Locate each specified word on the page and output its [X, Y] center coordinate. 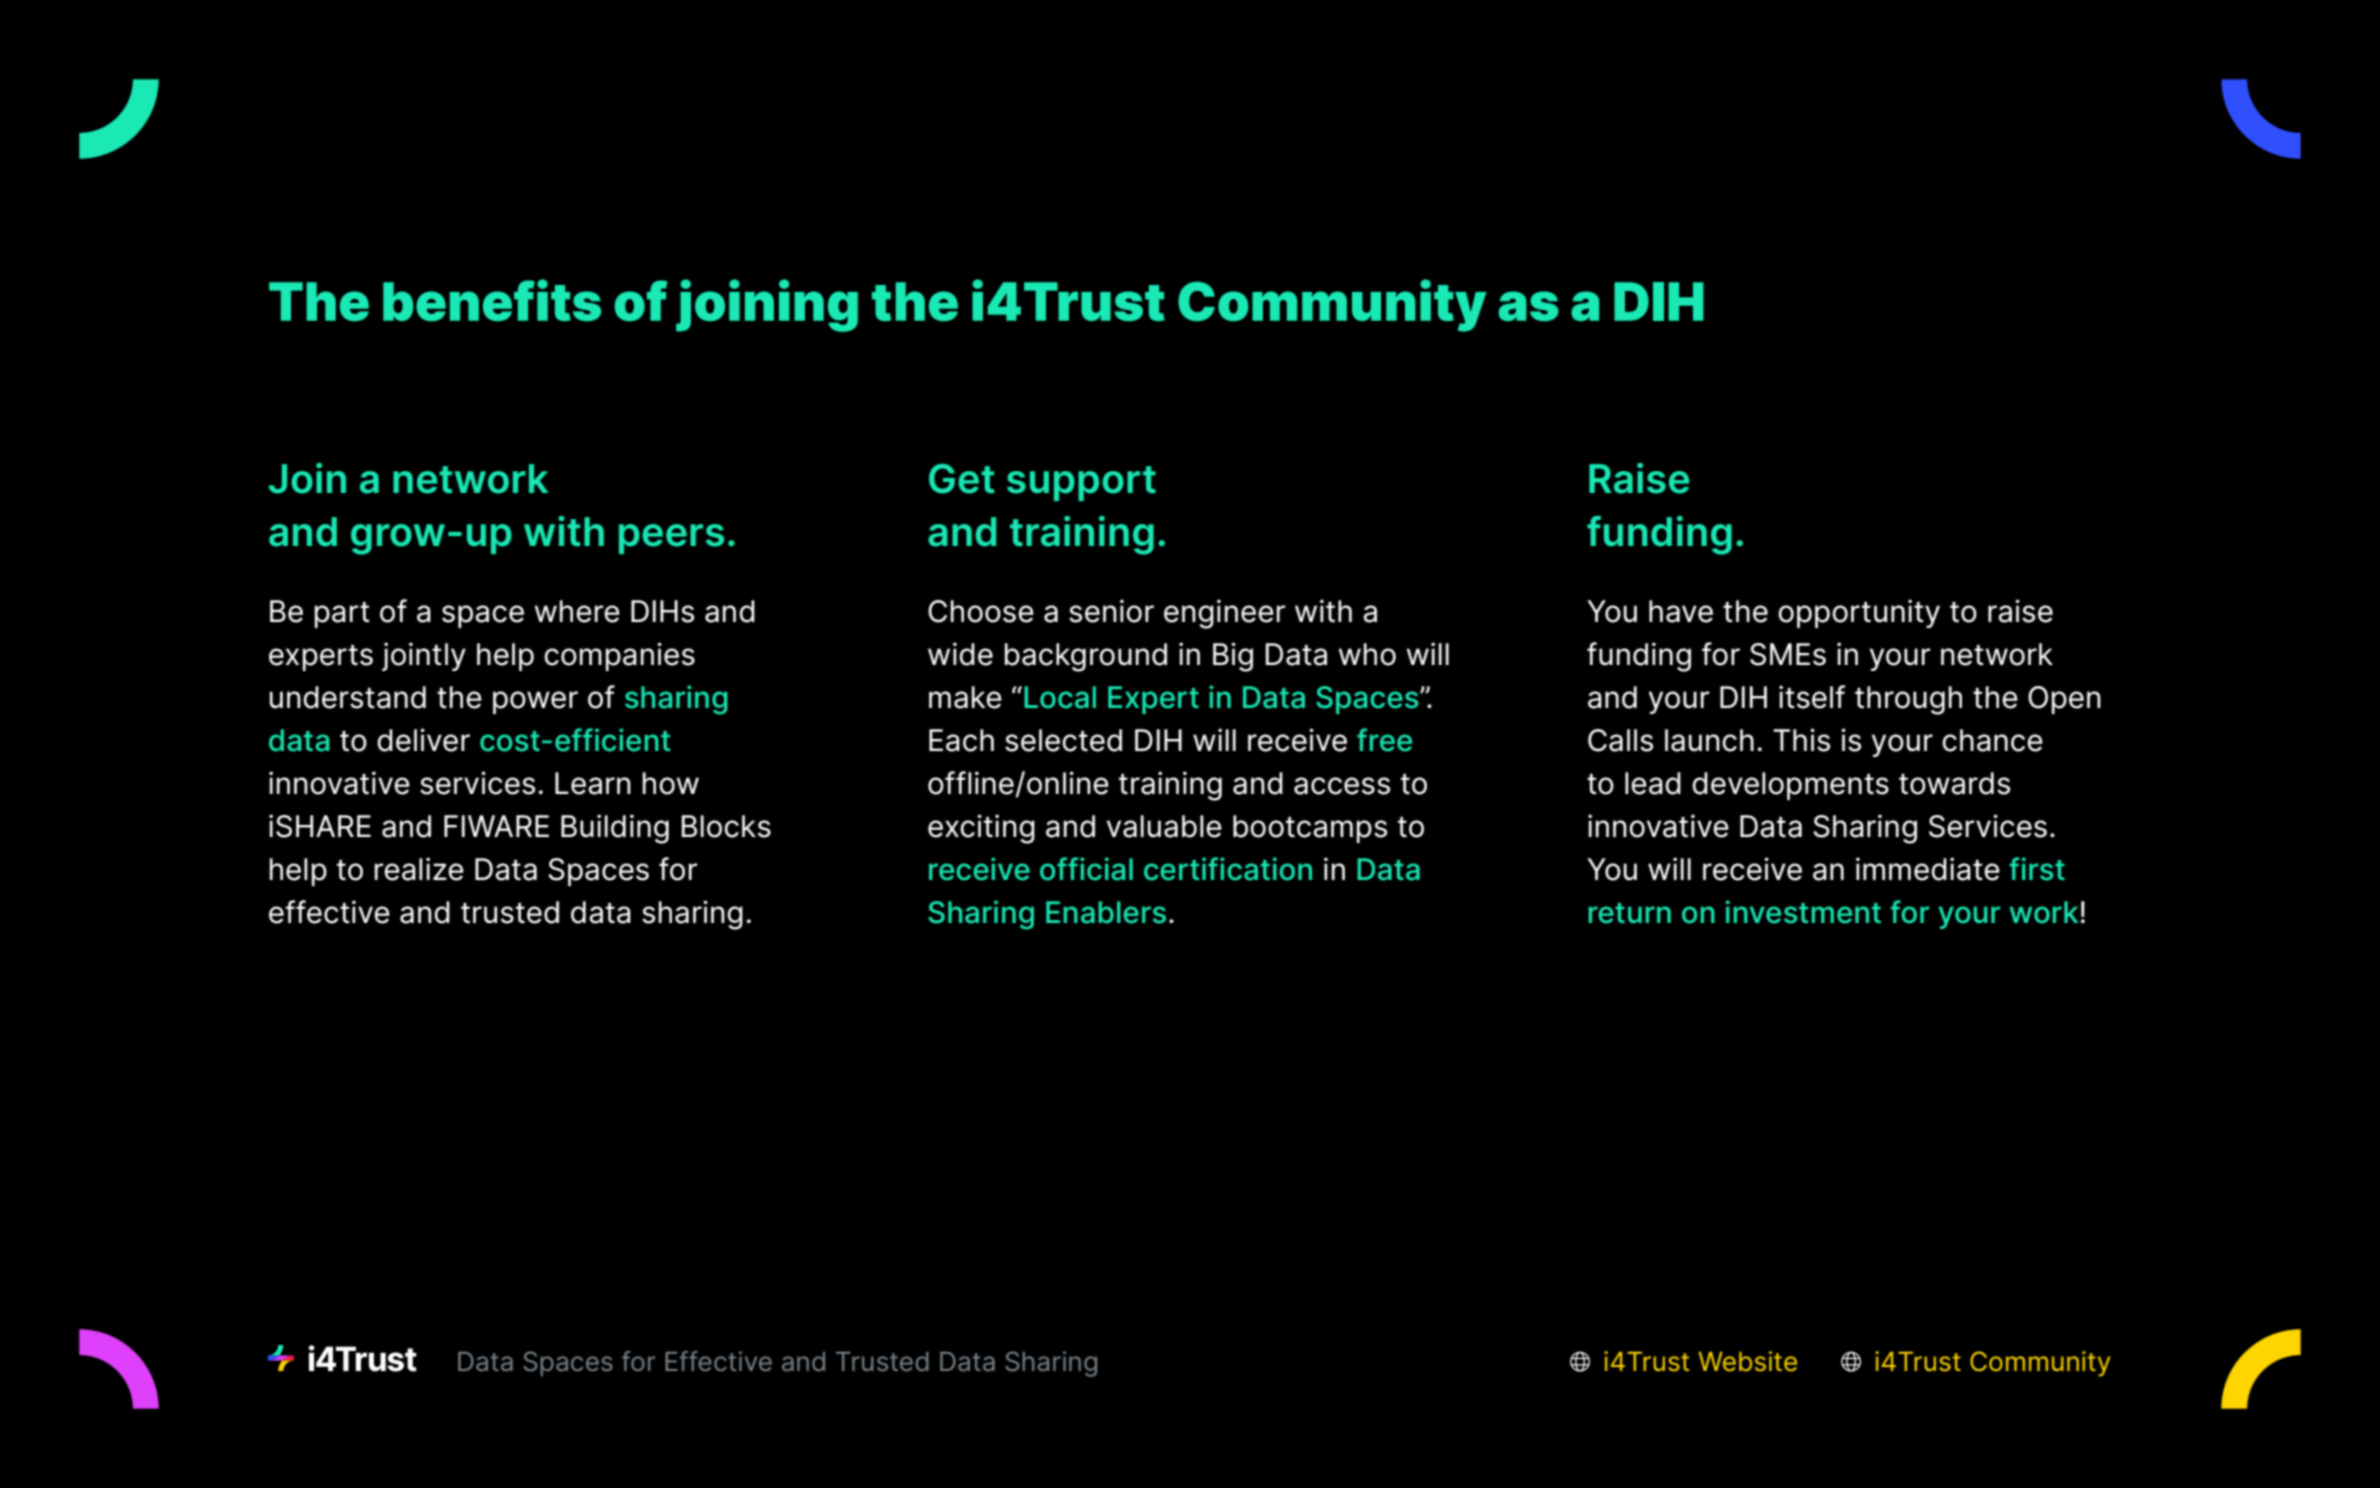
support [1081, 483]
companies [619, 656]
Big [1233, 657]
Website [1748, 1361]
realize [419, 869]
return [1630, 913]
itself [1812, 697]
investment [1803, 912]
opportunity [1859, 613]
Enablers [1106, 912]
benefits [492, 300]
